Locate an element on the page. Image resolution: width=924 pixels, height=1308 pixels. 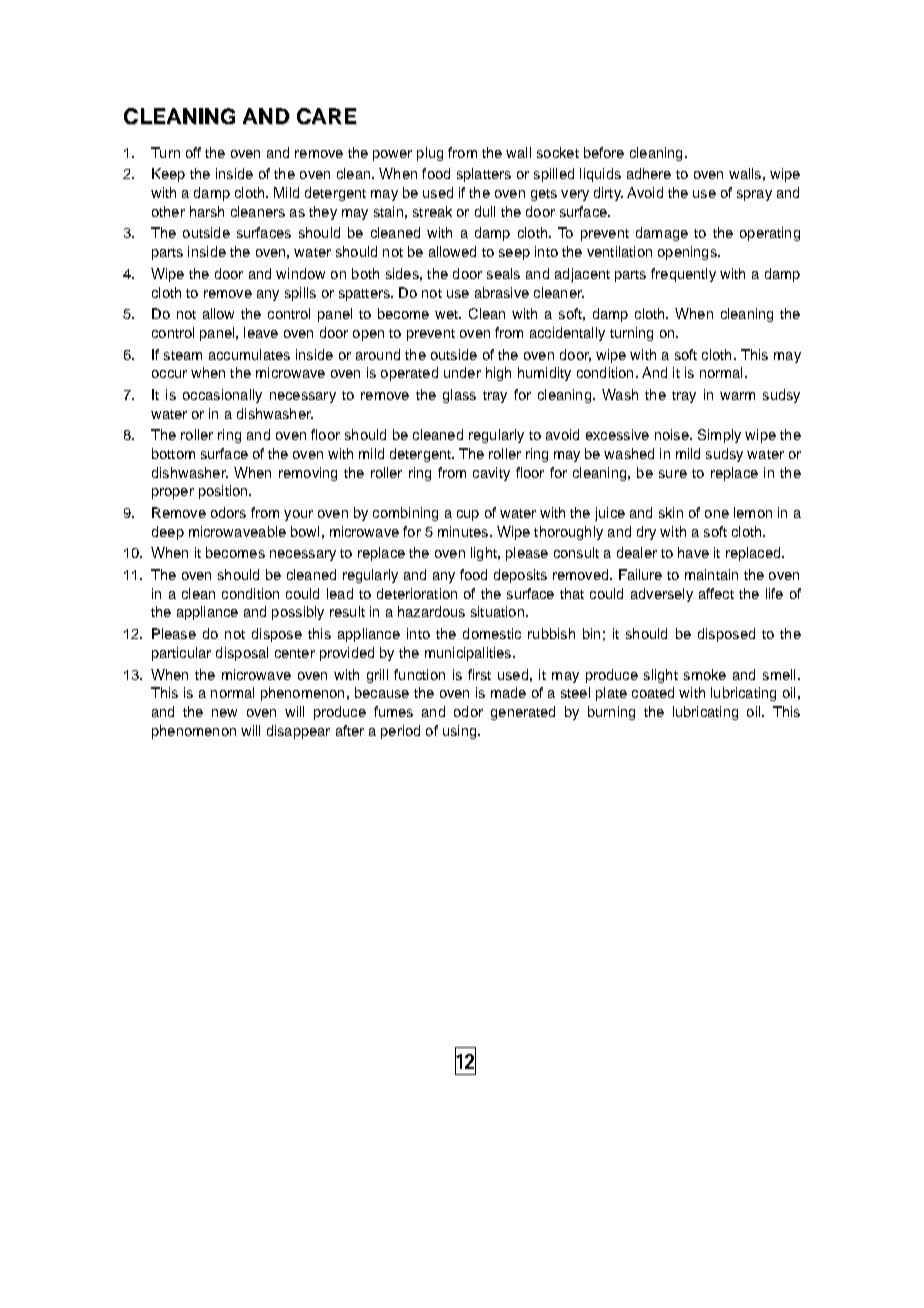
Simply is located at coordinates (719, 436).
